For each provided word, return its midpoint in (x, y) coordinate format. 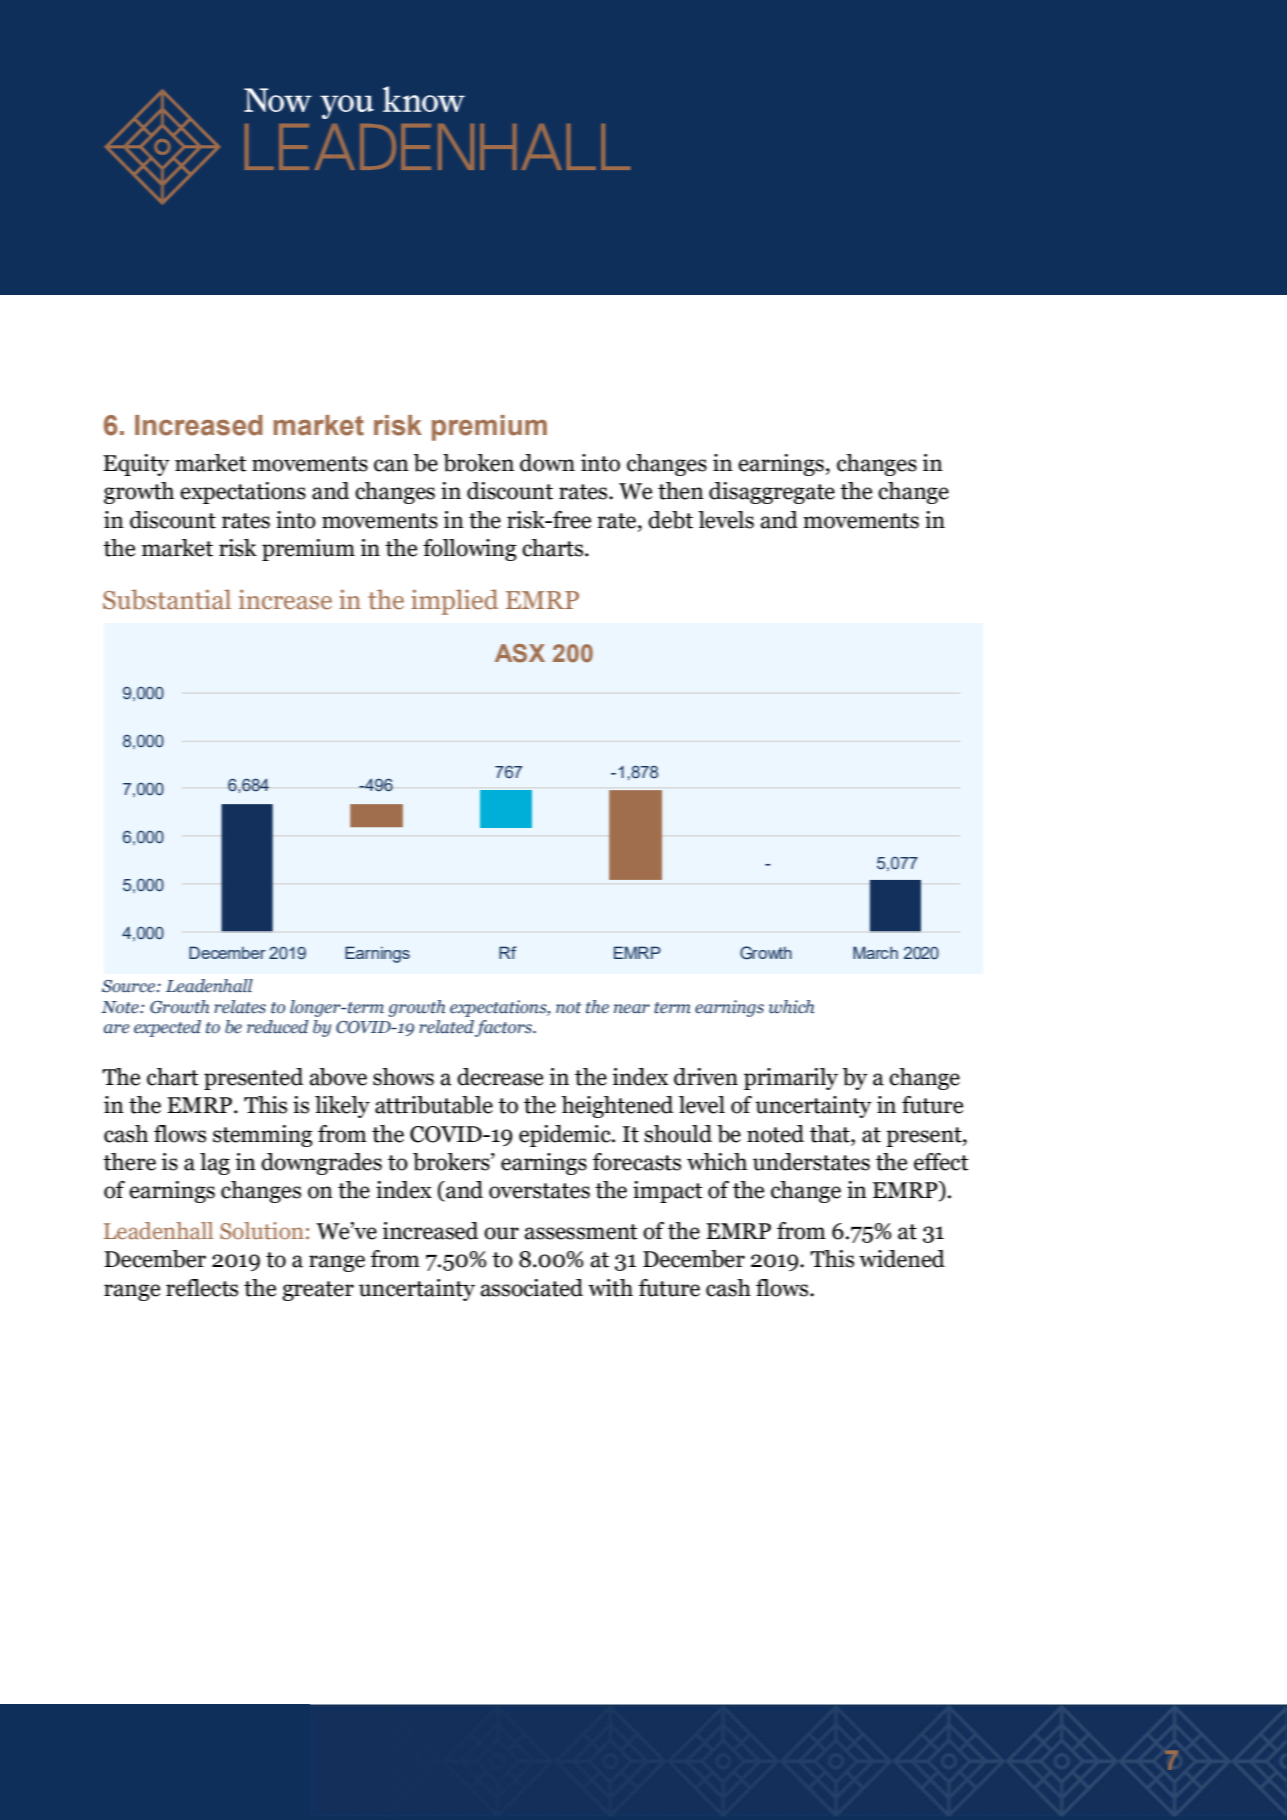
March (875, 952)
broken (478, 463)
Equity (136, 465)
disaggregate (772, 493)
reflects (202, 1288)
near (632, 1009)
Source (128, 986)
